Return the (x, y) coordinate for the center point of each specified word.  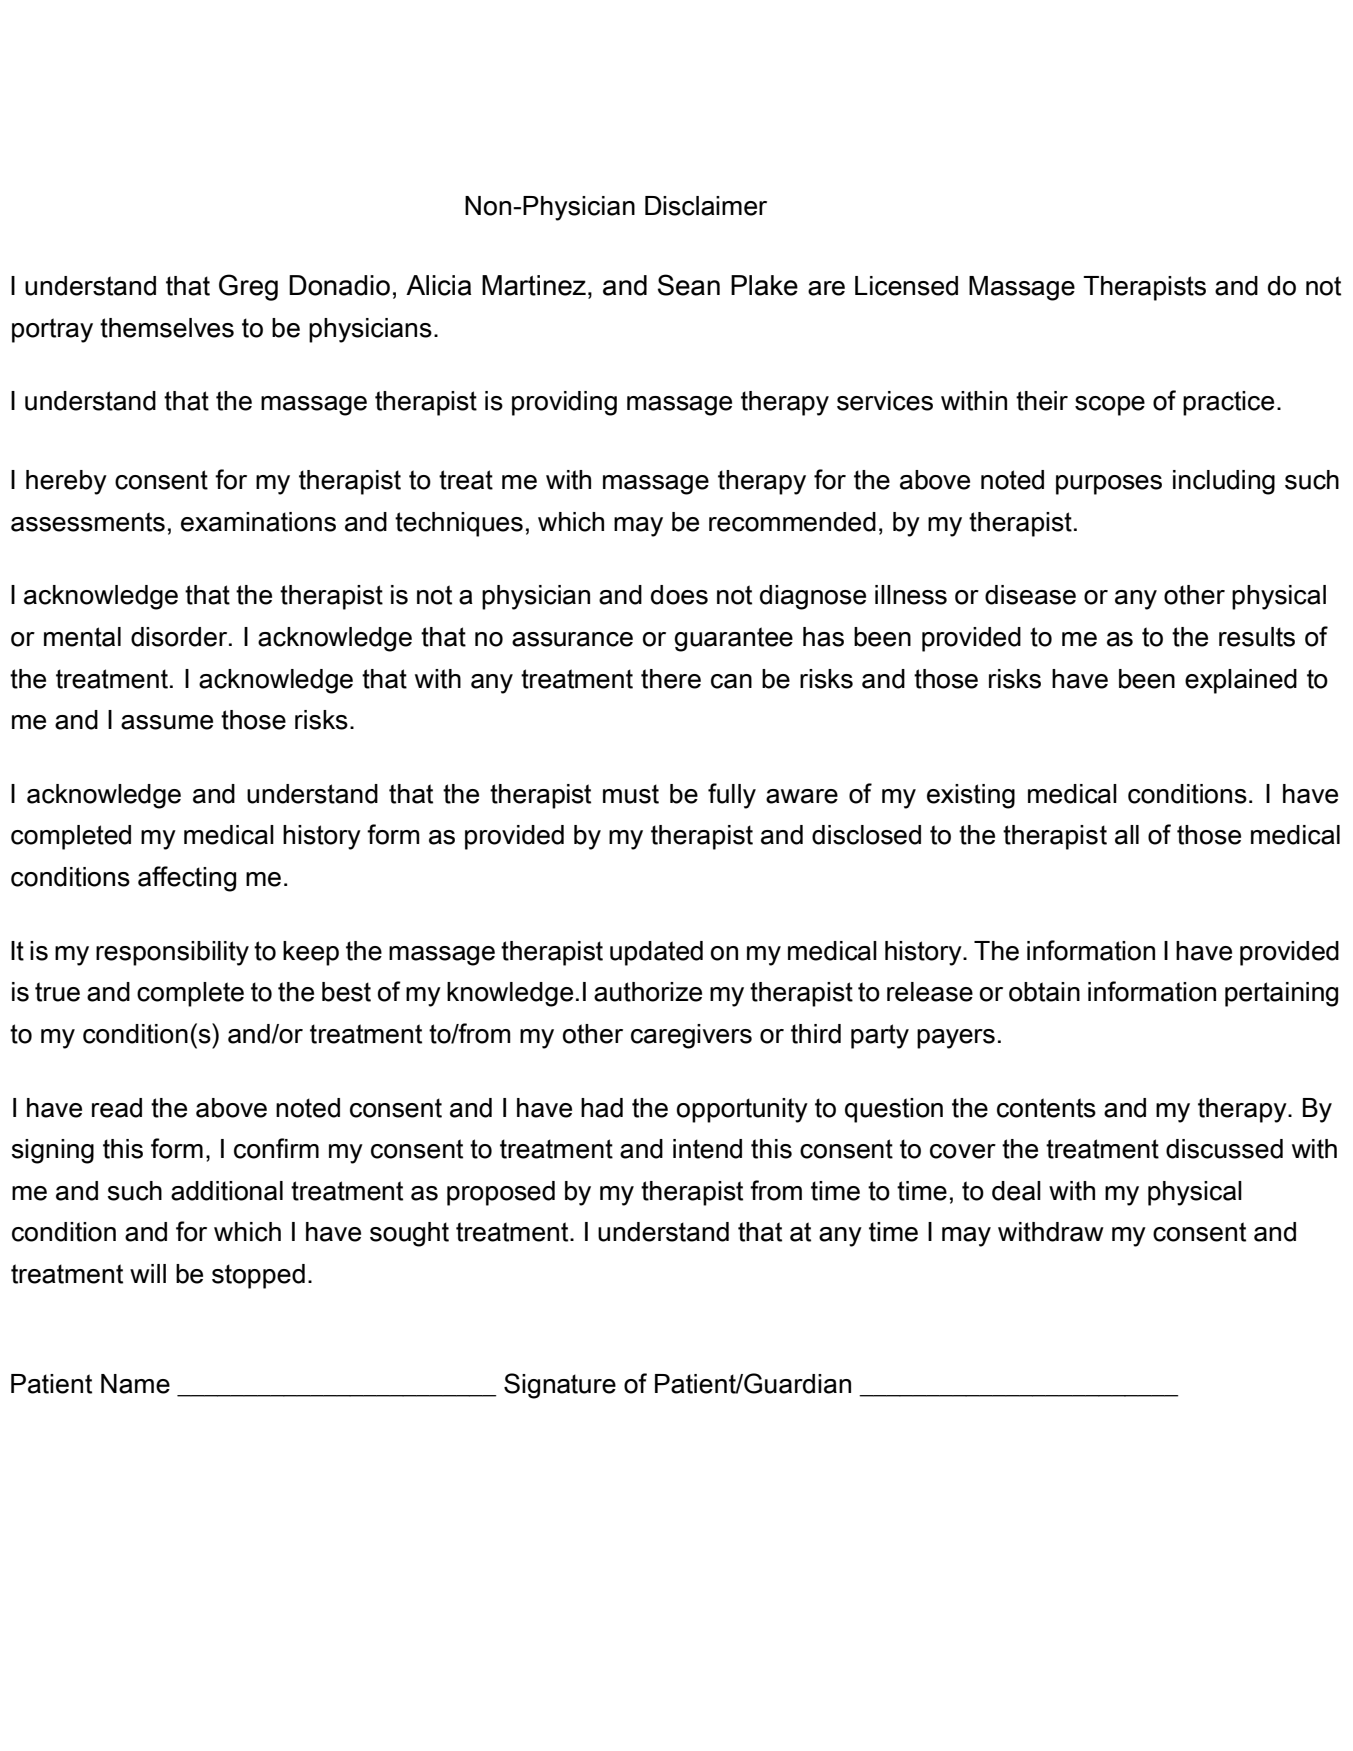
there (671, 679)
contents (1046, 1108)
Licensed (906, 286)
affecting (187, 879)
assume (167, 722)
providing (564, 403)
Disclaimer (706, 206)
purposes (1109, 485)
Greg (248, 287)
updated (656, 953)
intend (707, 1149)
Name (135, 1384)
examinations (258, 522)
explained (1241, 681)
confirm (276, 1148)
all (1127, 835)
